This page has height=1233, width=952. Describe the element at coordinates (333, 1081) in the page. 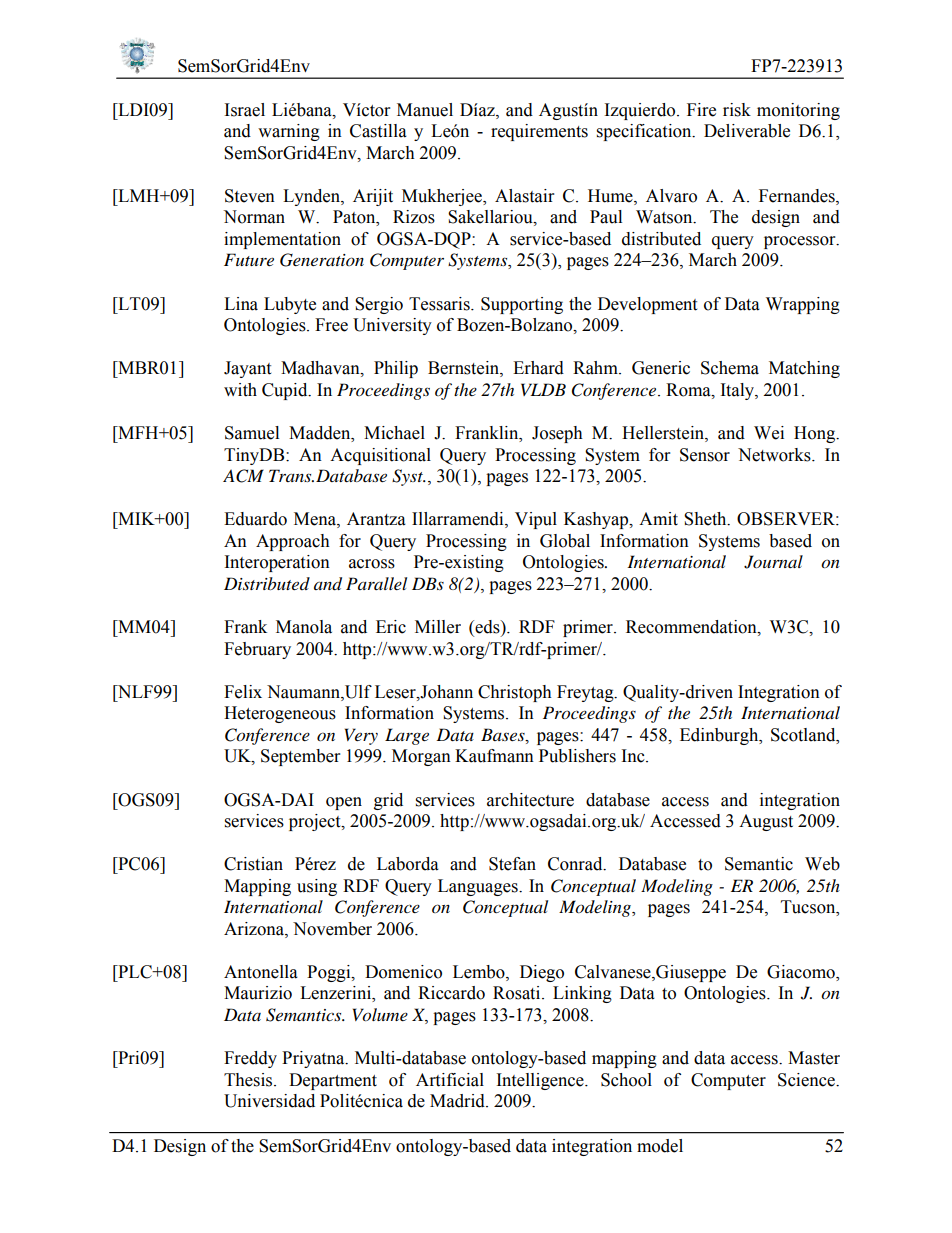

I see `Department` at that location.
